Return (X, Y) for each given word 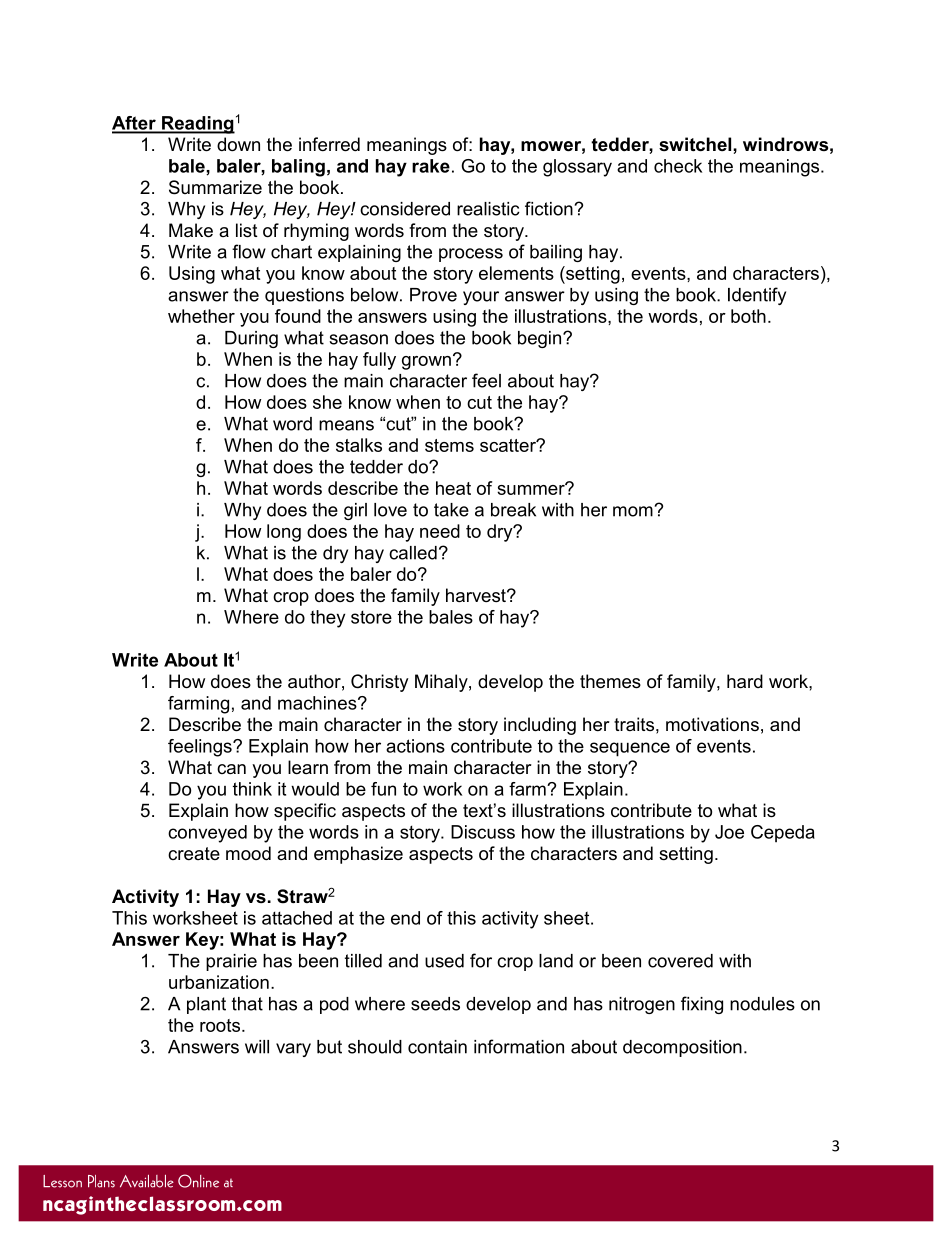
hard (745, 681)
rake (431, 166)
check (678, 166)
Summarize (215, 187)
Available (147, 1181)
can (231, 769)
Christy (380, 683)
